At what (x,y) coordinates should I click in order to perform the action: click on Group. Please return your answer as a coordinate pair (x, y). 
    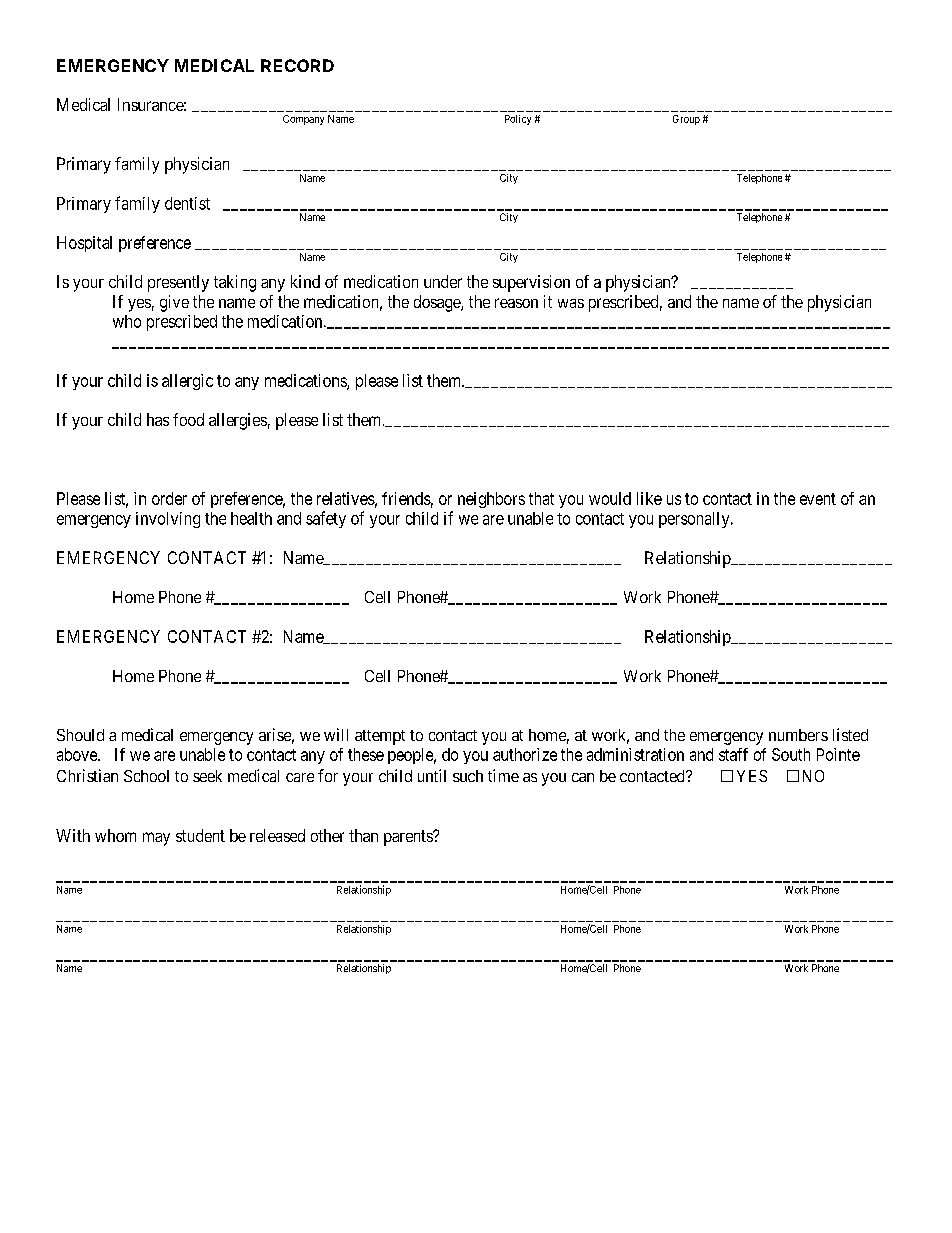
    Looking at the image, I should click on (686, 120).
